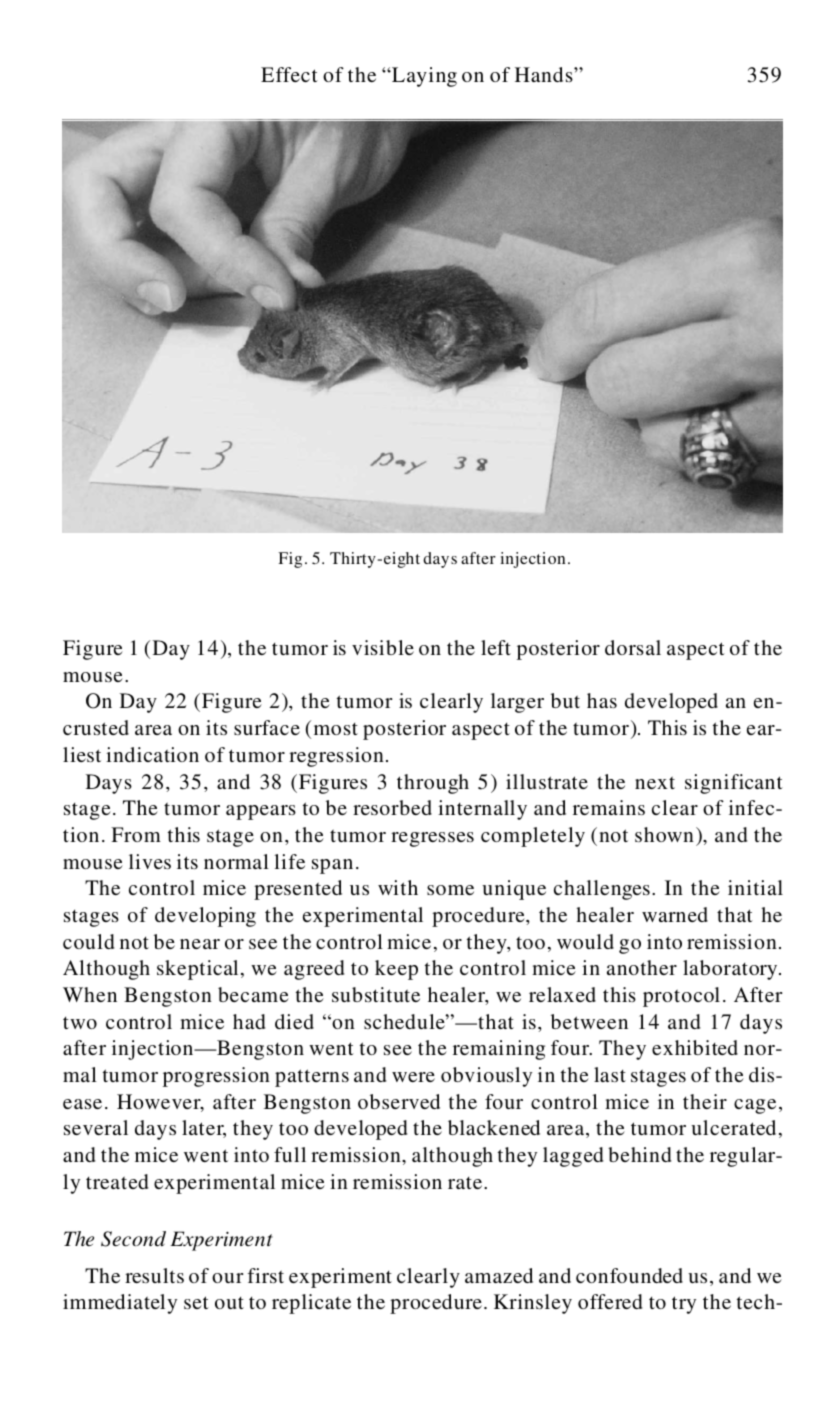  I want to click on most, so click(336, 729).
